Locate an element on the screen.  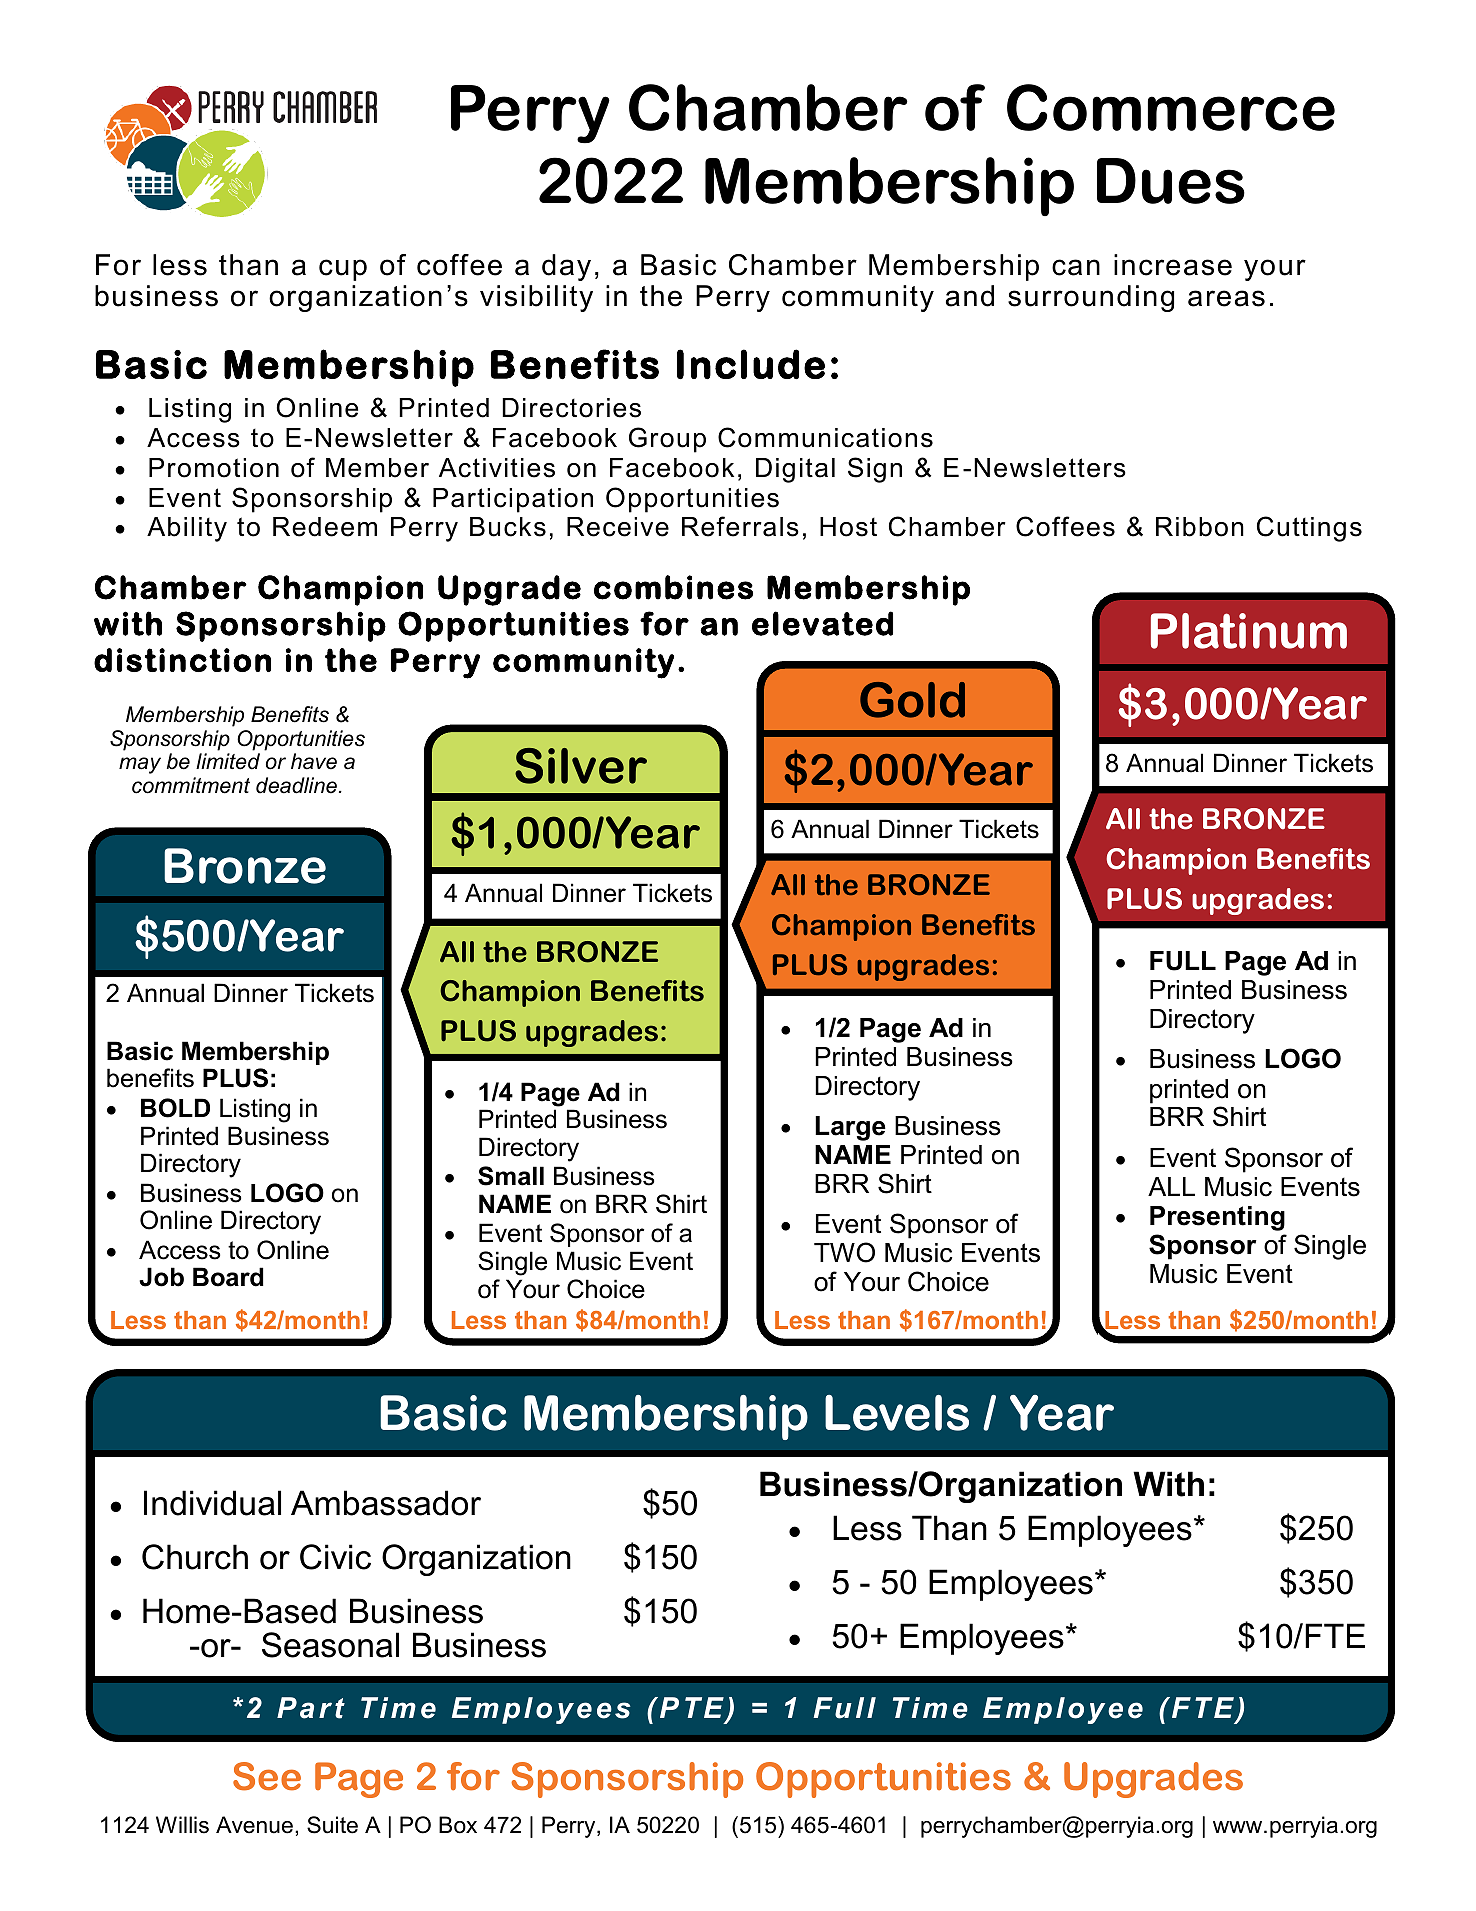
day is located at coordinates (566, 267).
